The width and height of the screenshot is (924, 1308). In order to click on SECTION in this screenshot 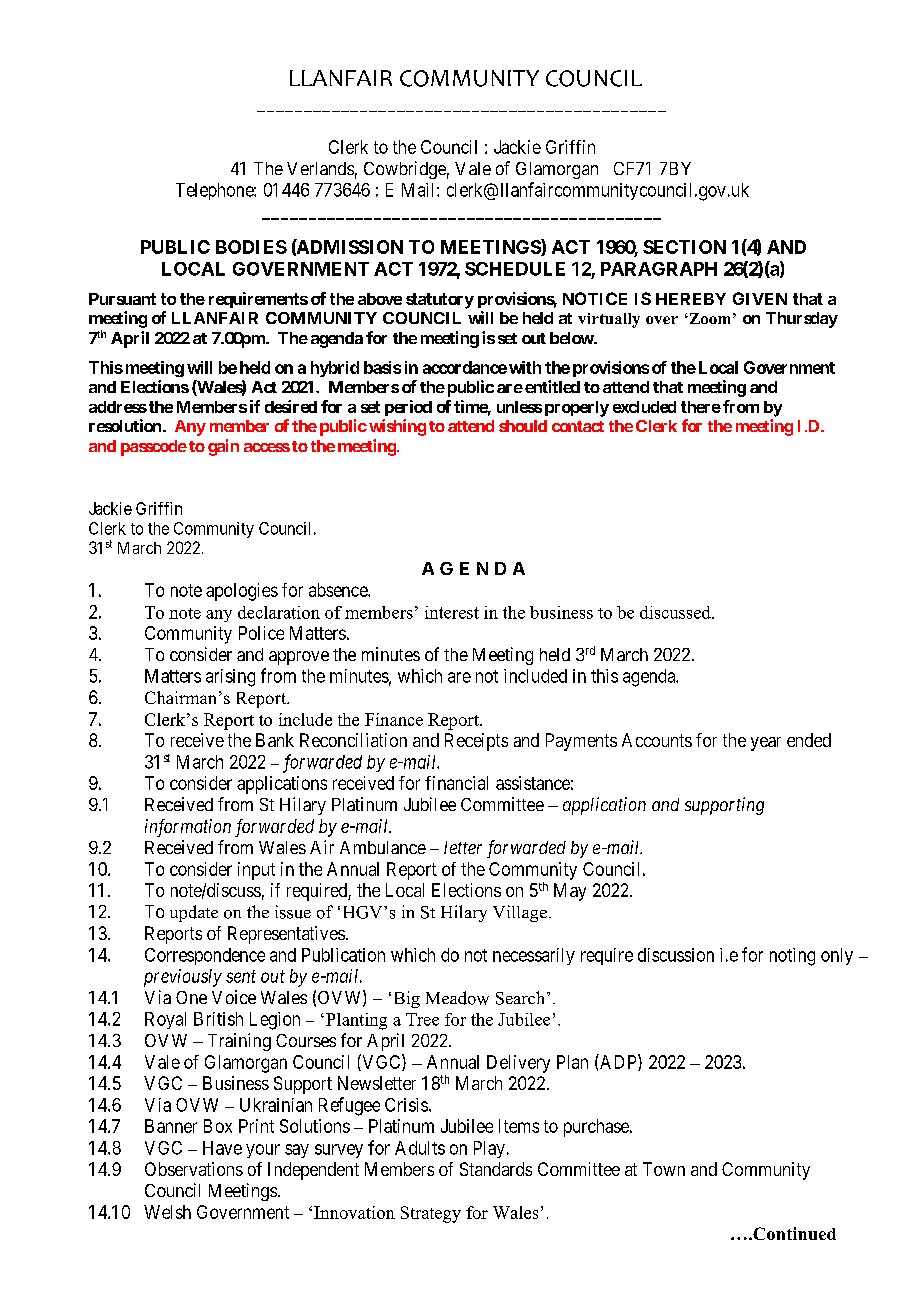, I will do `click(684, 247)`.
